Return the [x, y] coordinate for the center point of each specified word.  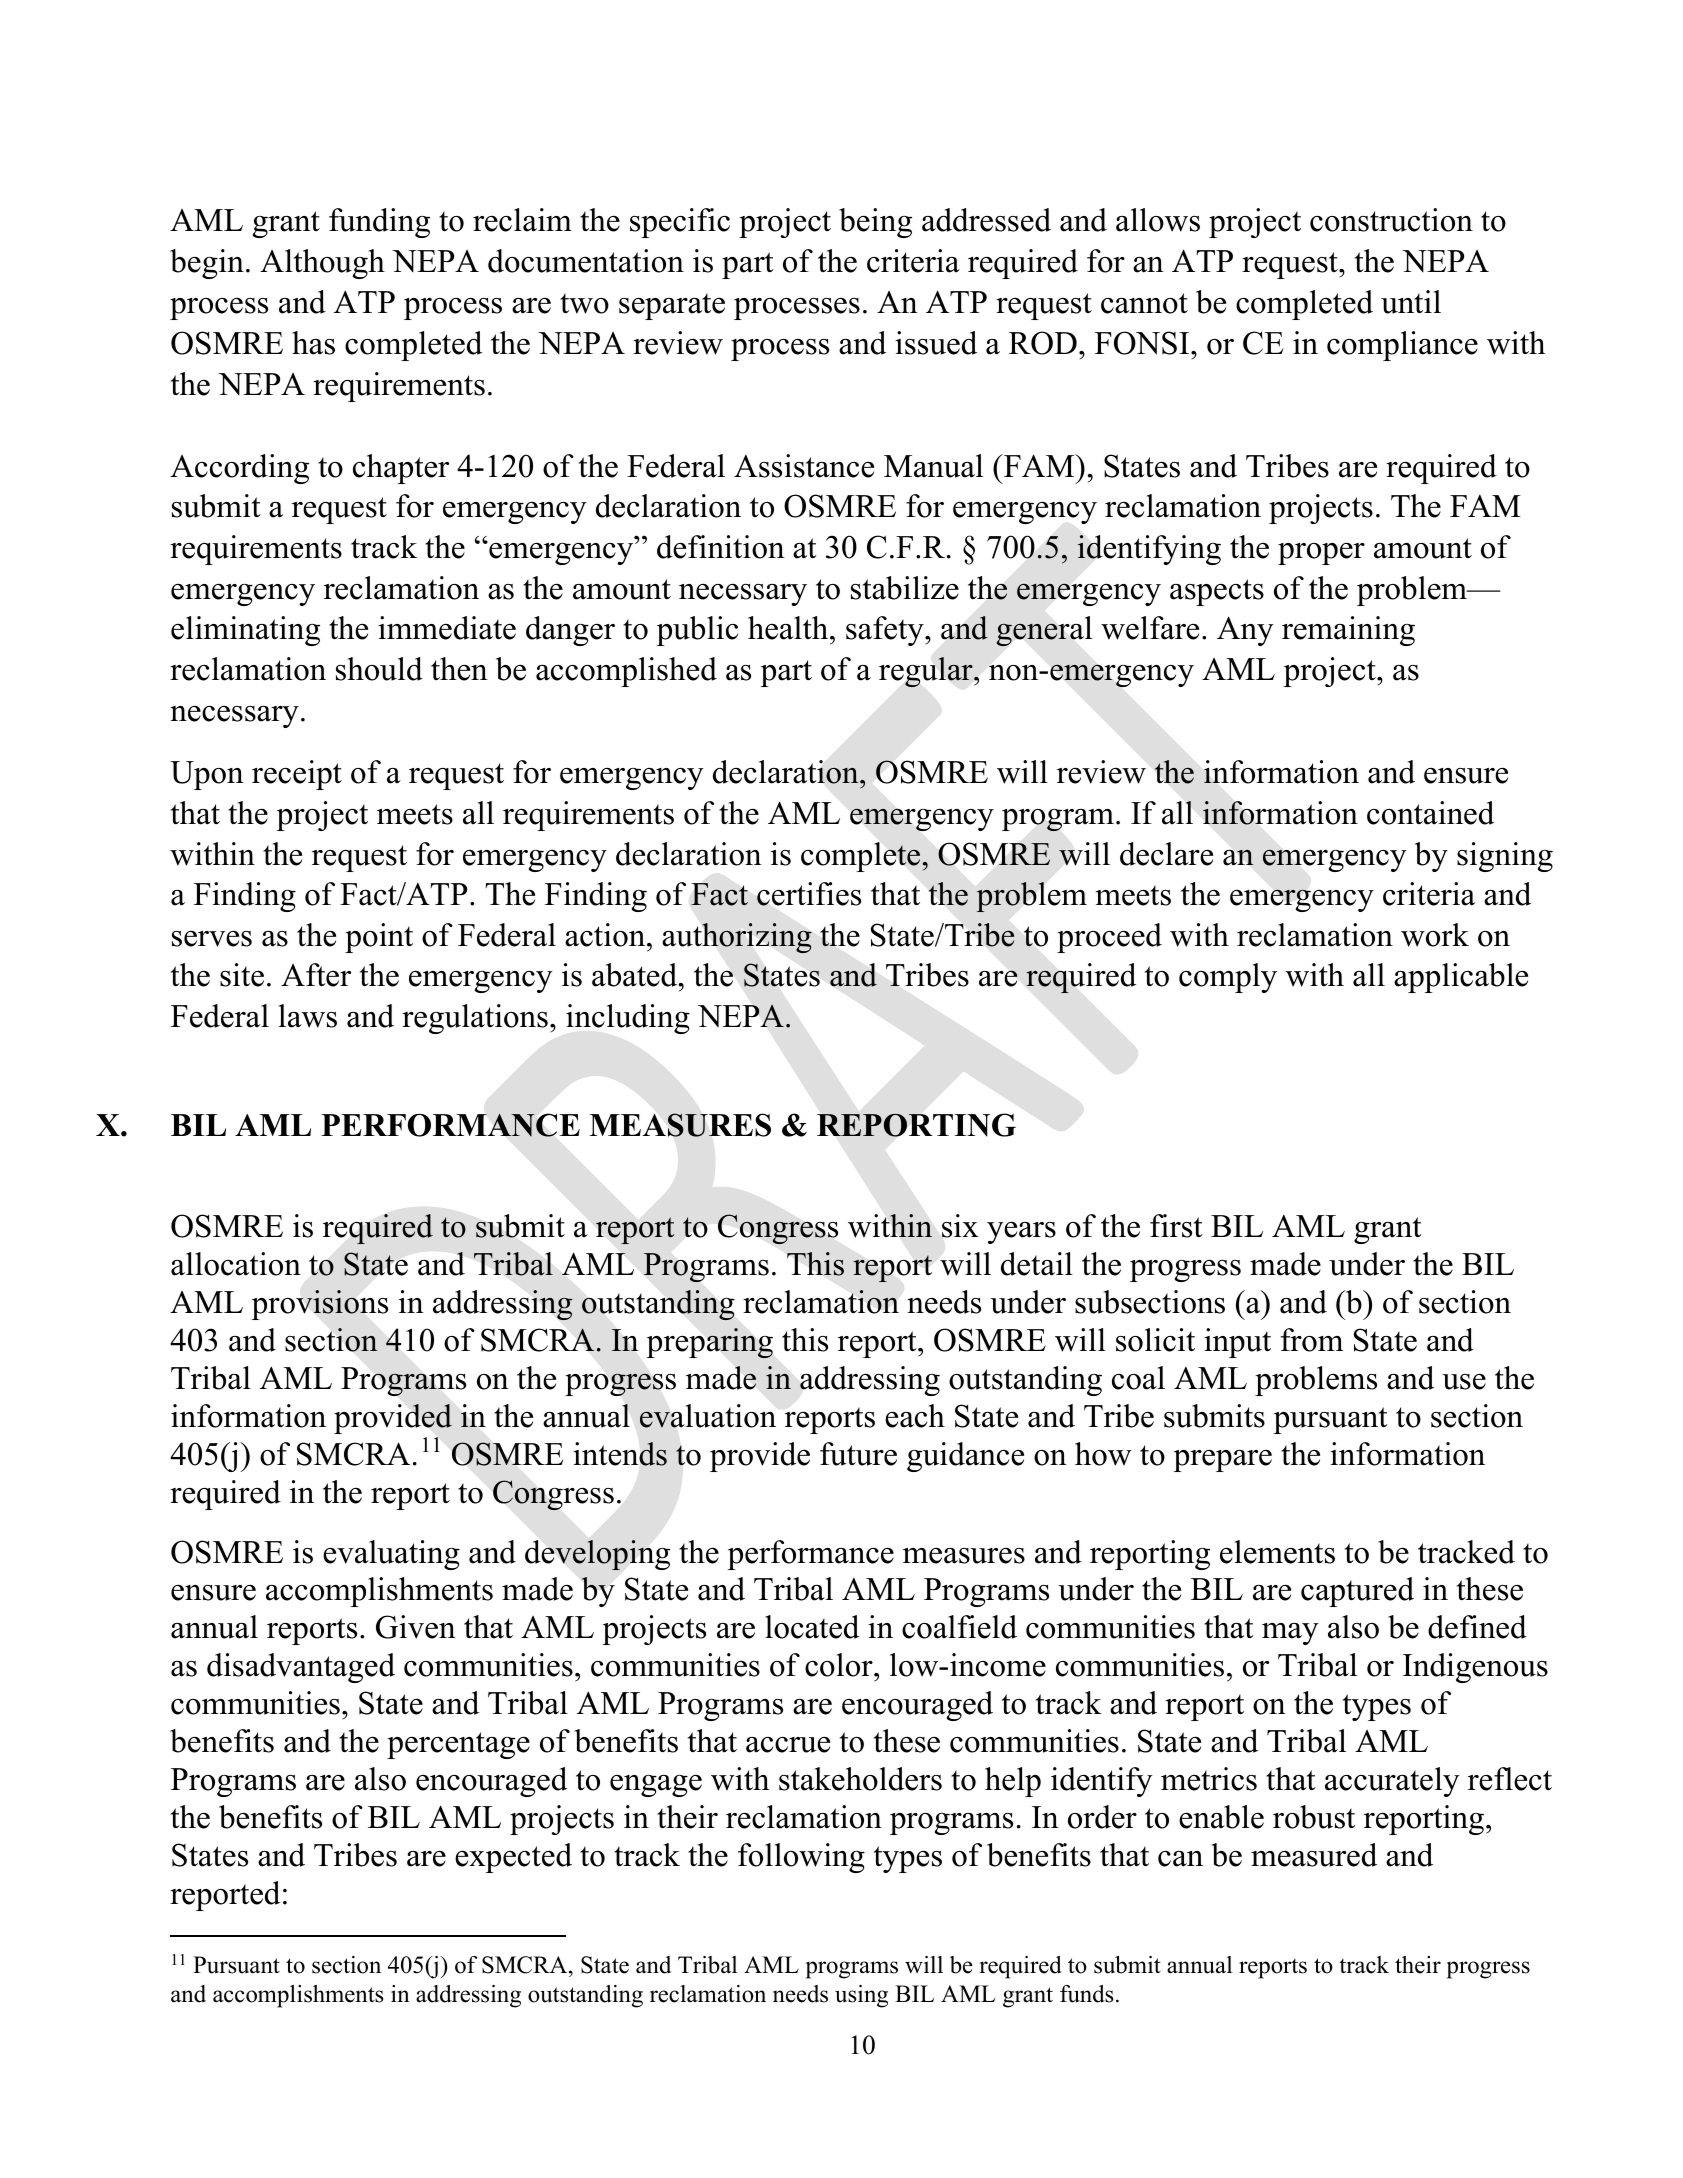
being [875, 223]
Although [322, 264]
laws [308, 1016]
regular [927, 672]
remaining [1348, 631]
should [379, 669]
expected [513, 1858]
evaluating [391, 1555]
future [858, 1454]
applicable [1461, 978]
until [1411, 302]
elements [1277, 1552]
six [960, 1226]
